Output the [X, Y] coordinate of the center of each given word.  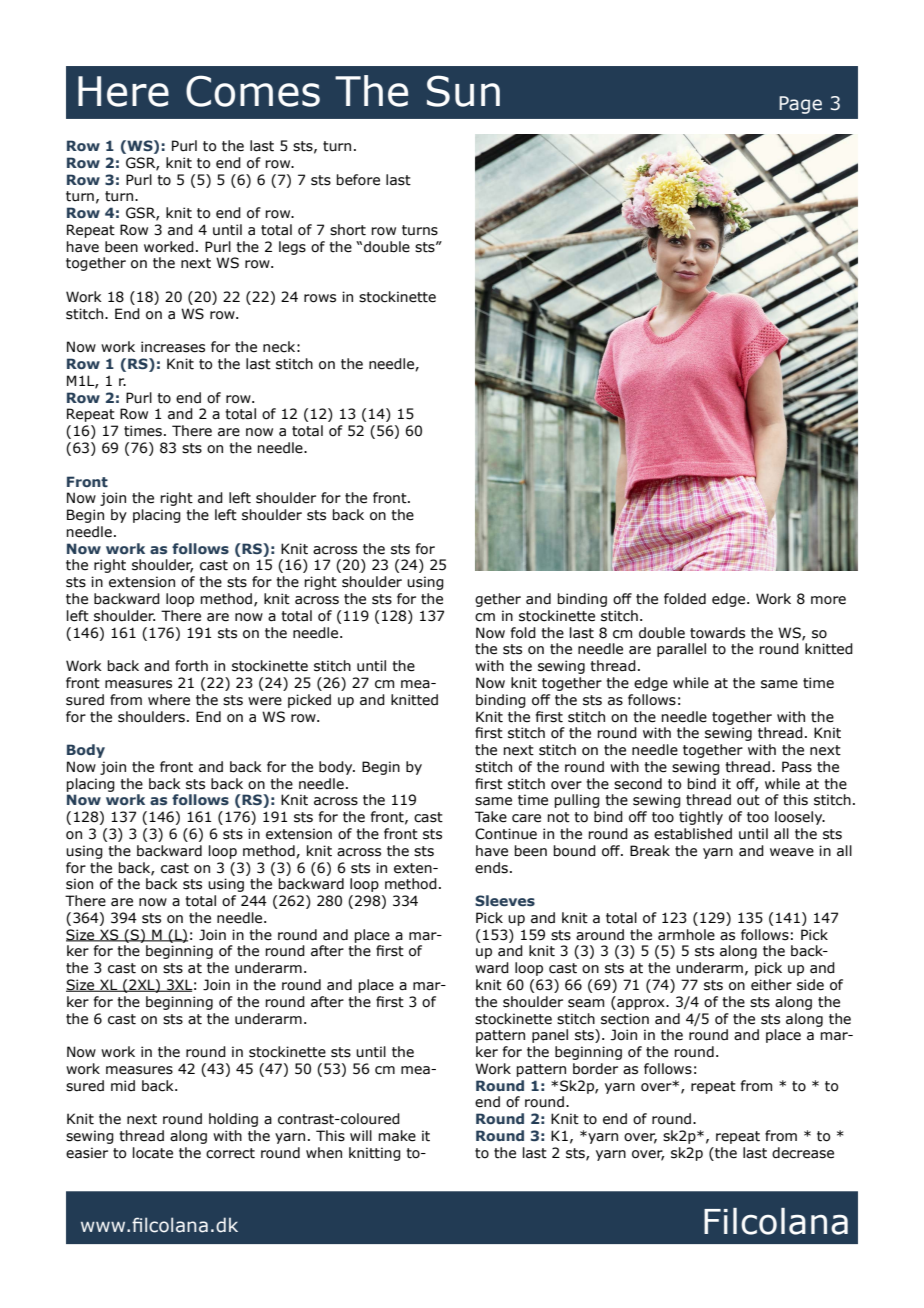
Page [800, 105]
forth [191, 666]
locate [153, 1153]
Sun [463, 91]
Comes [253, 91]
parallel [681, 650]
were [265, 701]
